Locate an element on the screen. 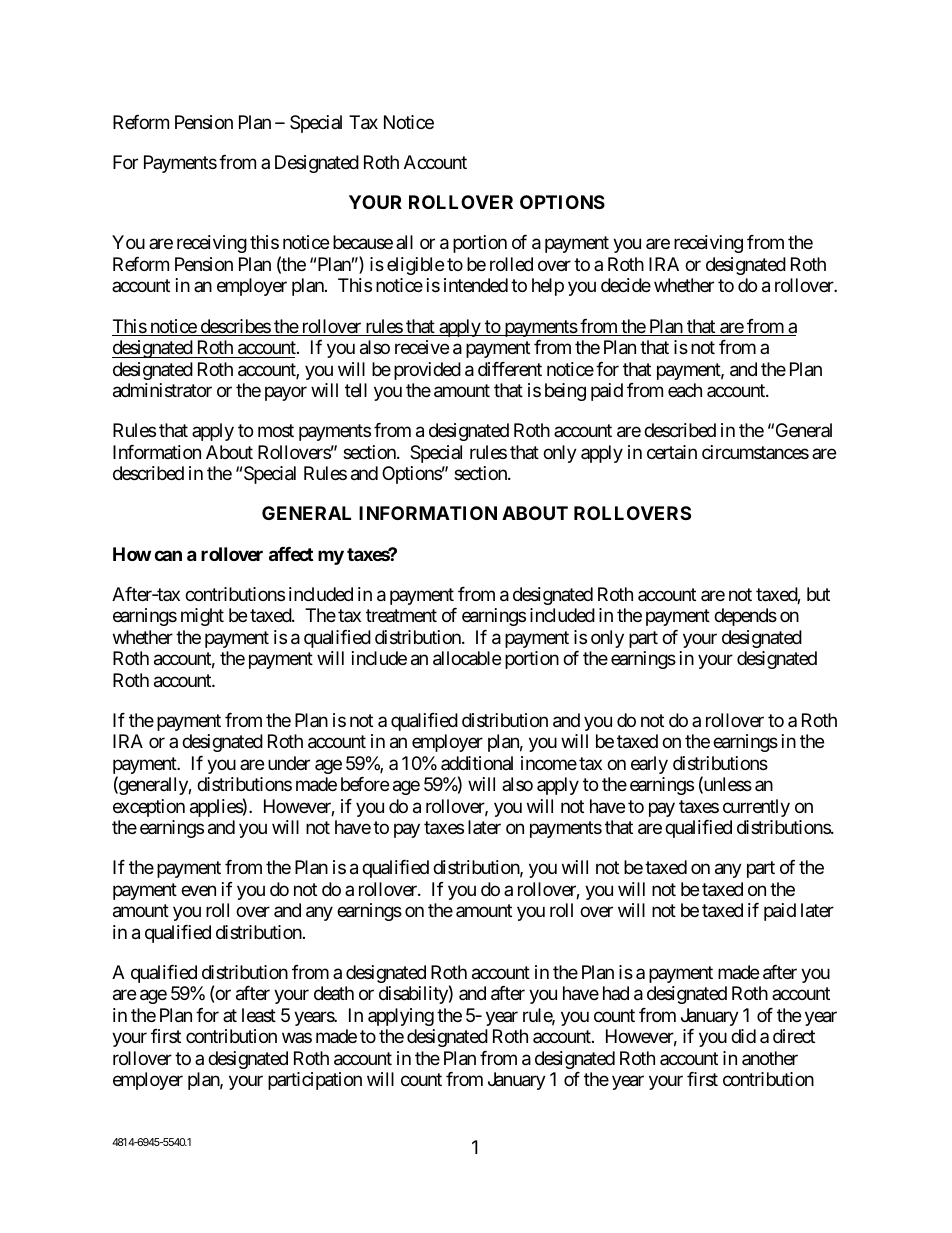  being is located at coordinates (565, 392).
